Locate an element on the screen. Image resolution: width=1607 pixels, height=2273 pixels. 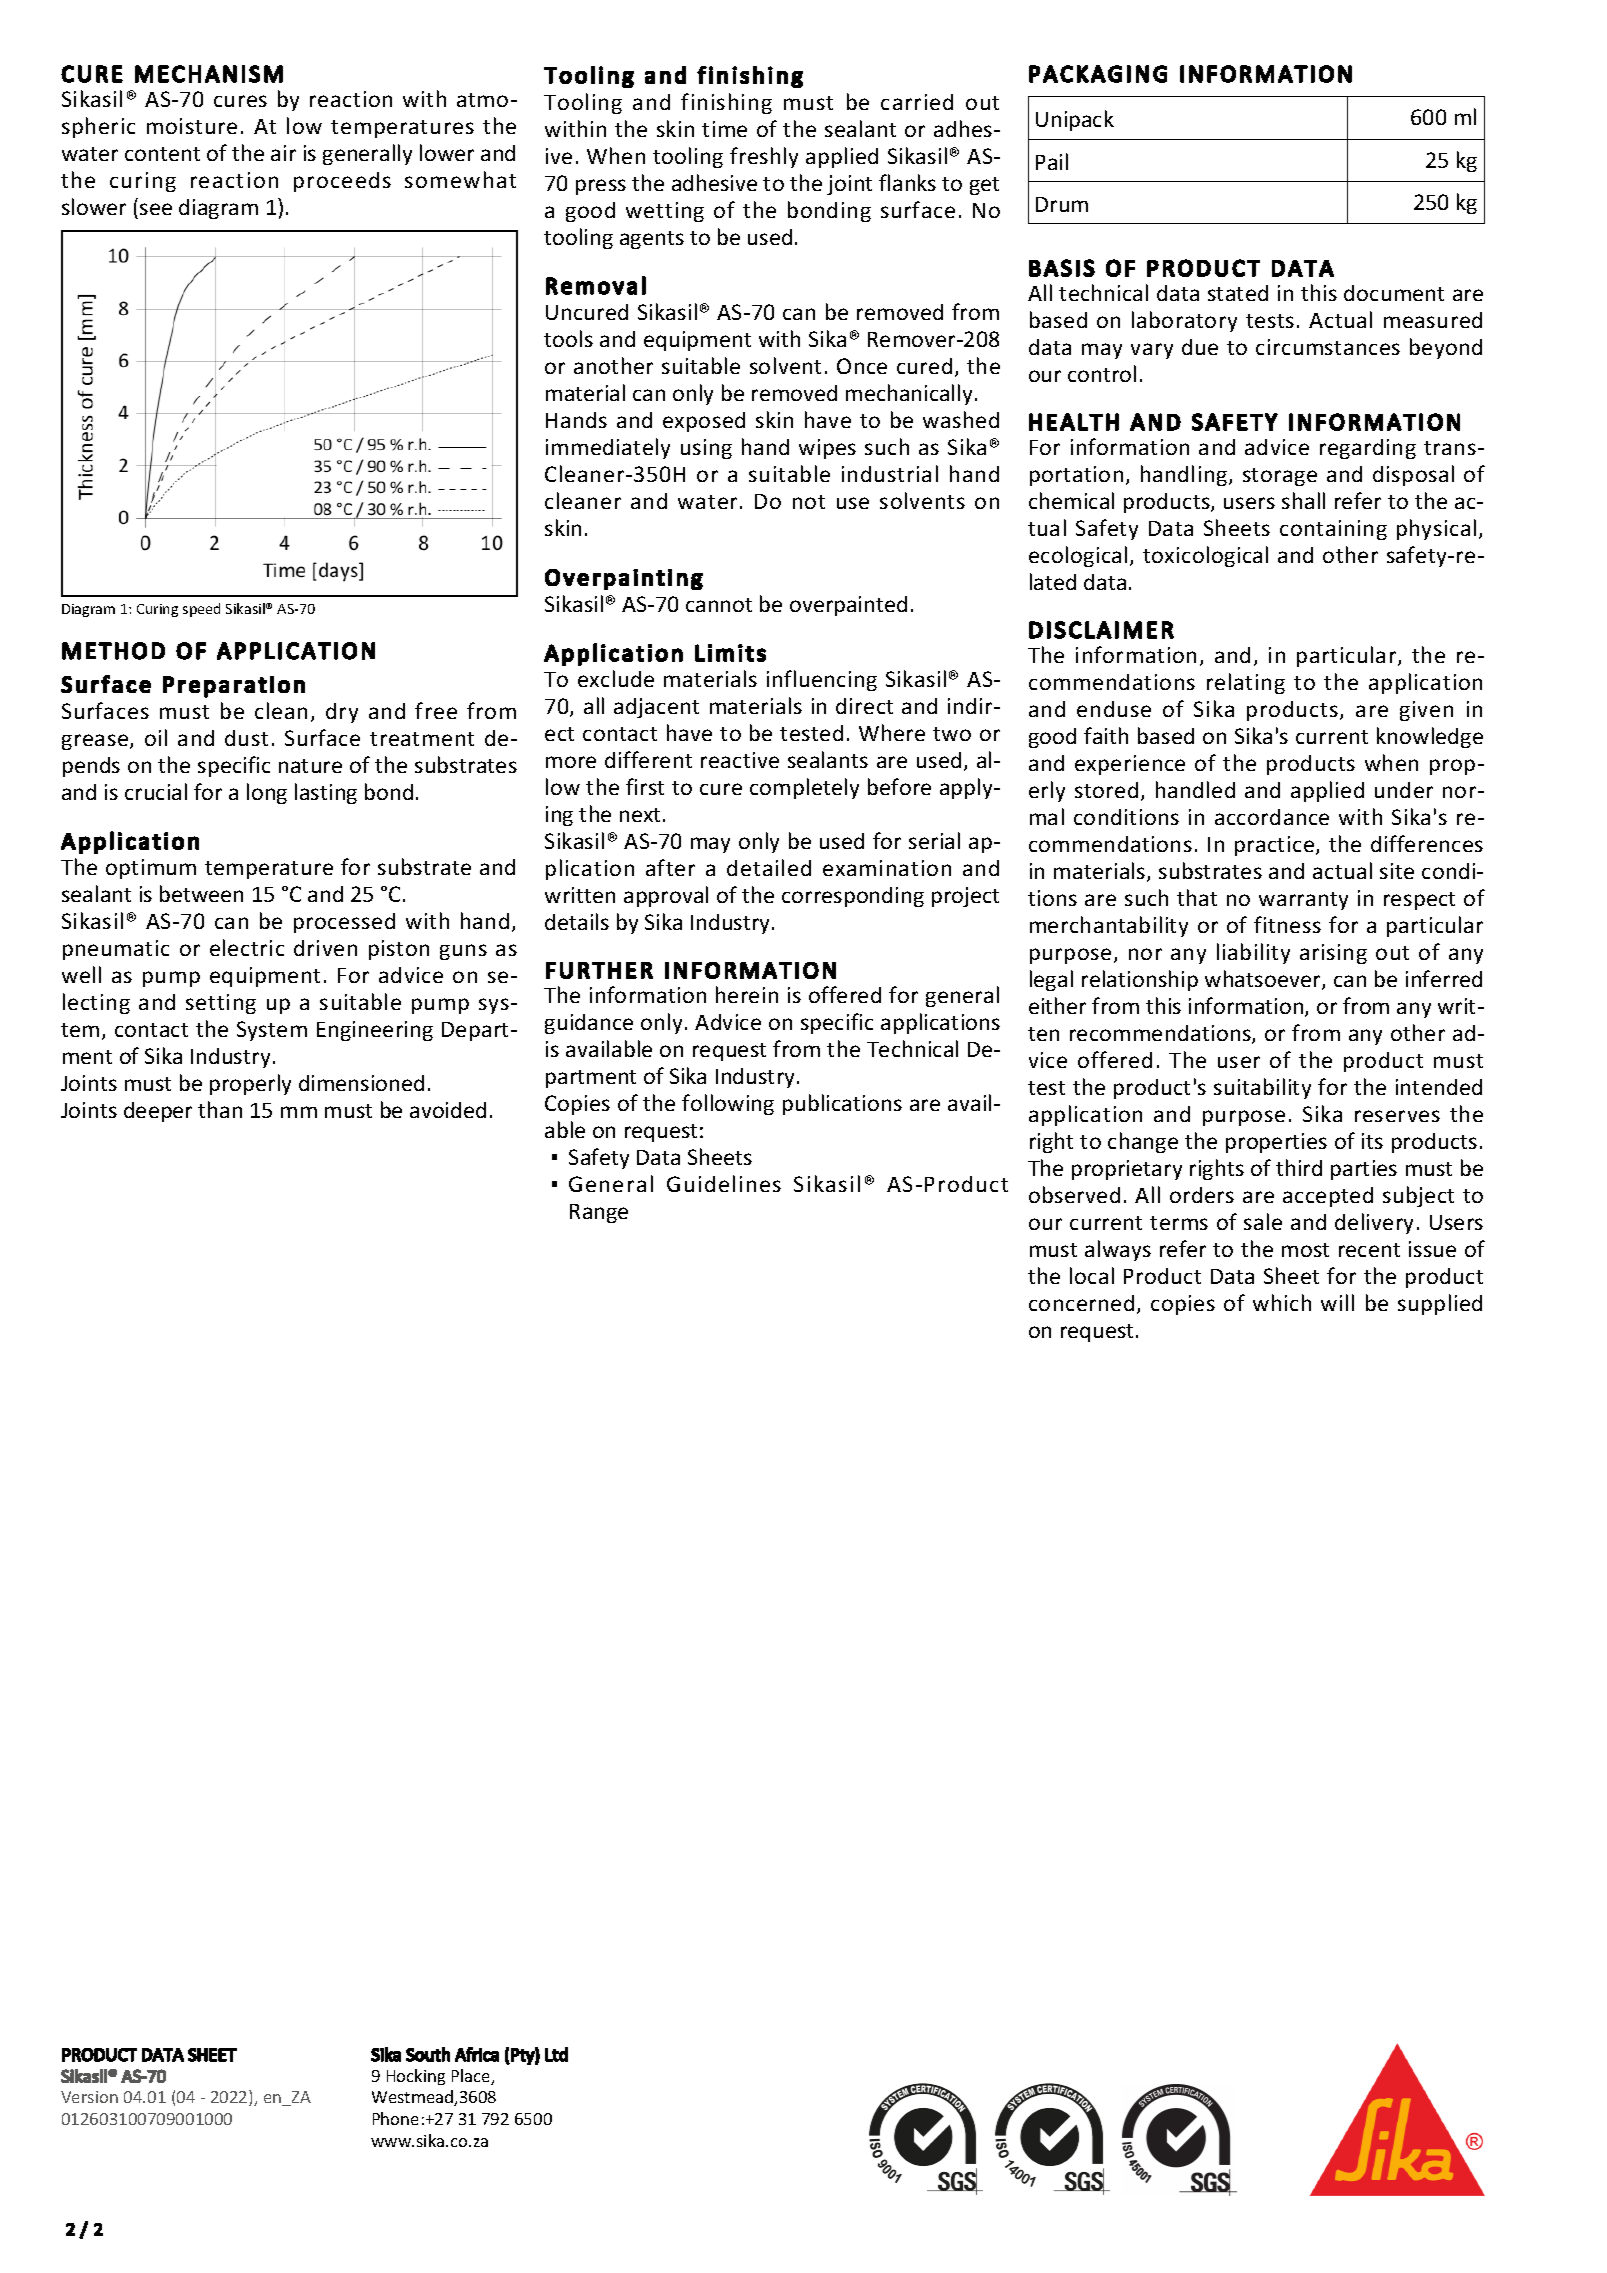
than is located at coordinates (220, 1109).
